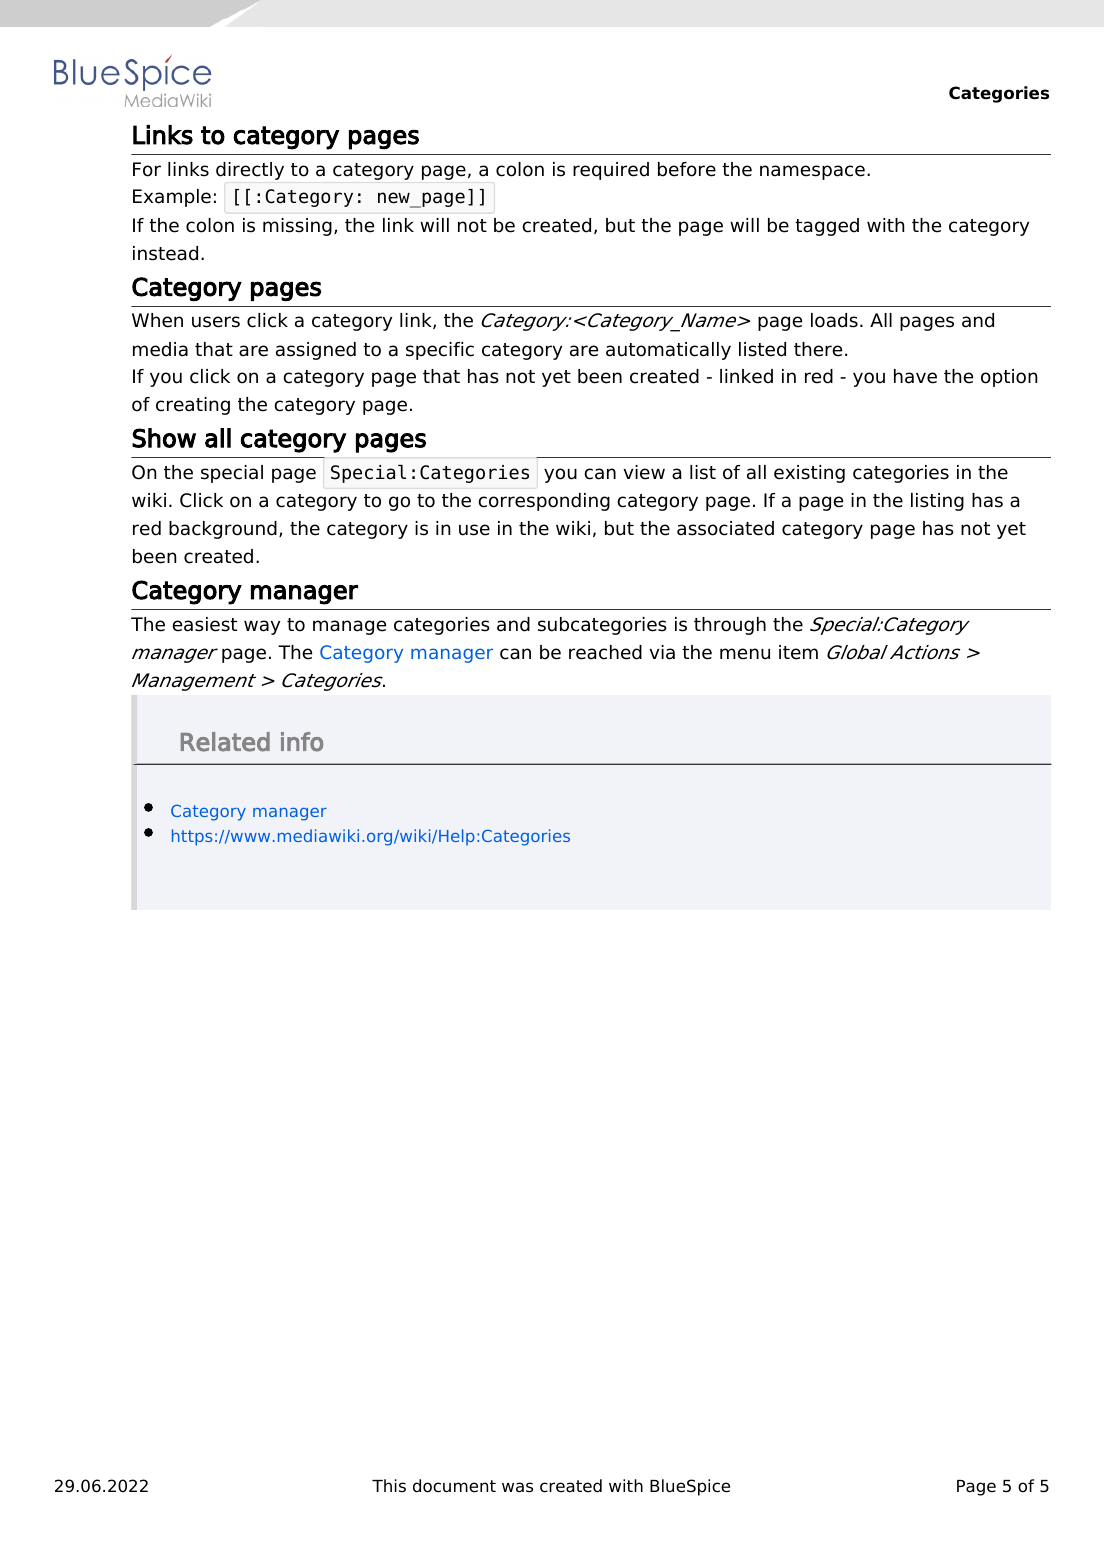 The width and height of the document is (1104, 1561). What do you see at coordinates (454, 1486) in the document?
I see `document` at bounding box center [454, 1486].
